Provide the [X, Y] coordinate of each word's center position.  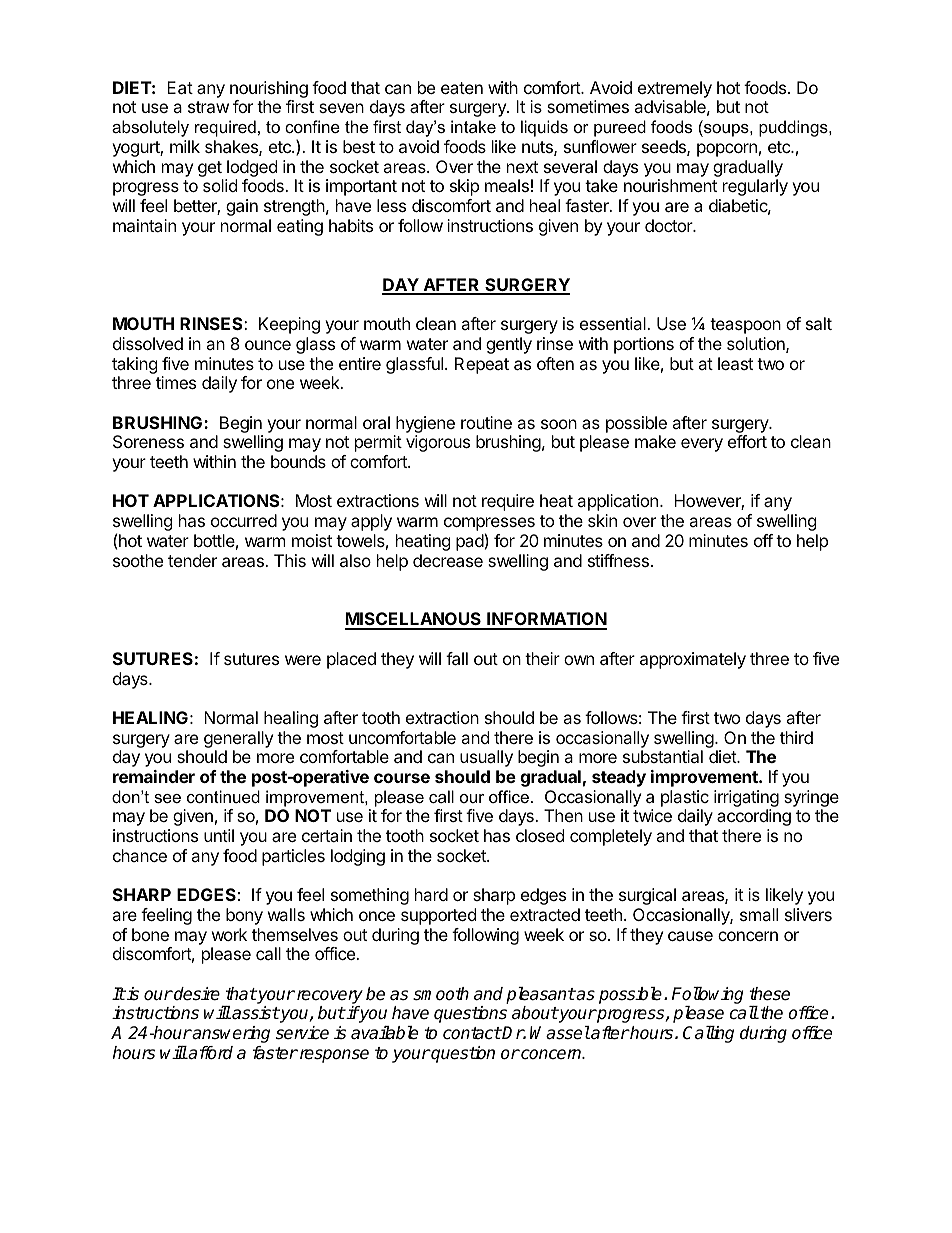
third [796, 737]
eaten [462, 88]
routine [486, 422]
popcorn [727, 150]
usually [486, 758]
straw [208, 107]
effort [747, 441]
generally [238, 739]
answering [230, 1034]
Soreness [148, 441]
